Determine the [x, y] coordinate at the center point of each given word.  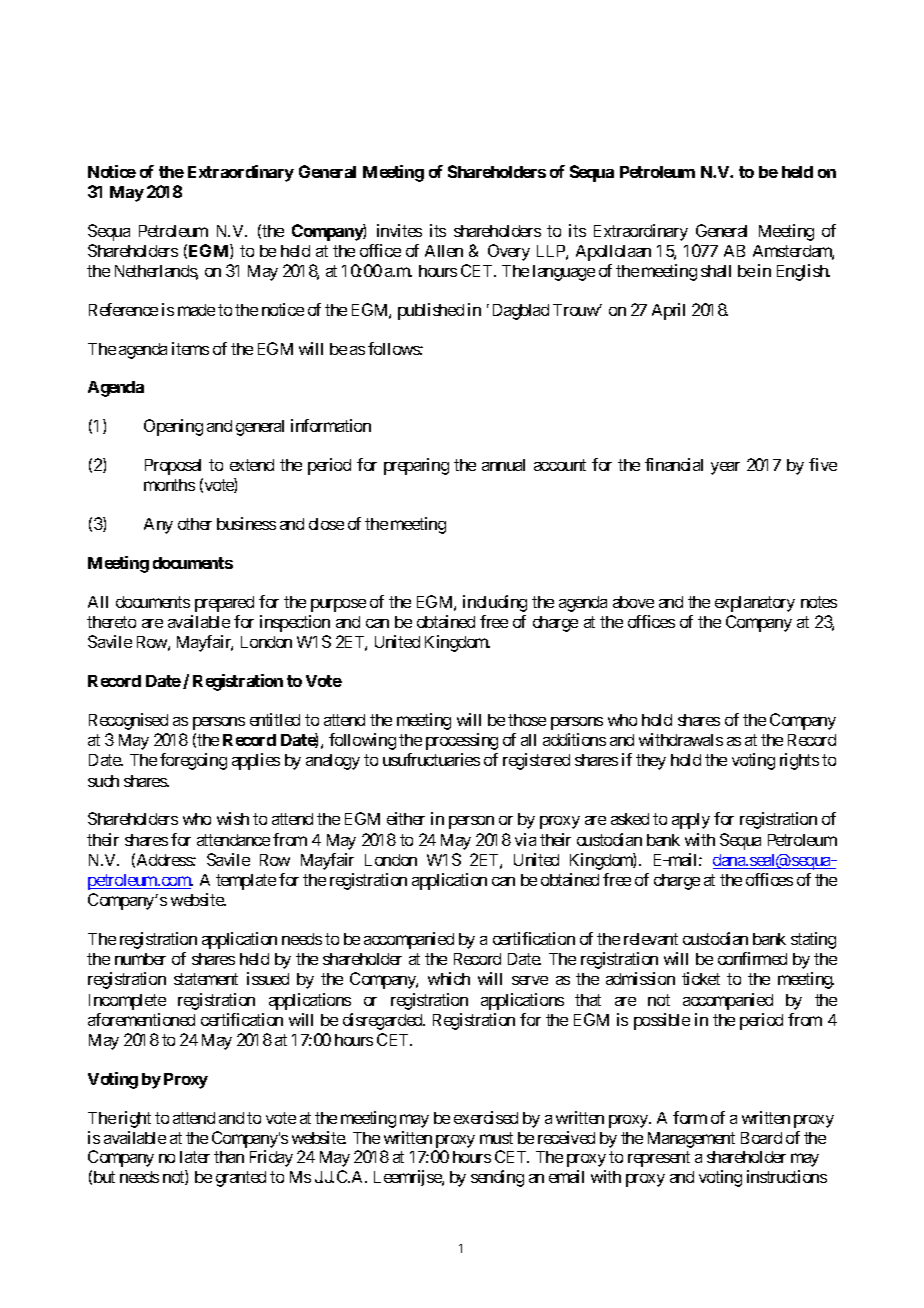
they [651, 762]
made [196, 310]
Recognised [128, 721]
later [195, 1157]
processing [462, 741]
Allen [444, 251]
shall [716, 271]
